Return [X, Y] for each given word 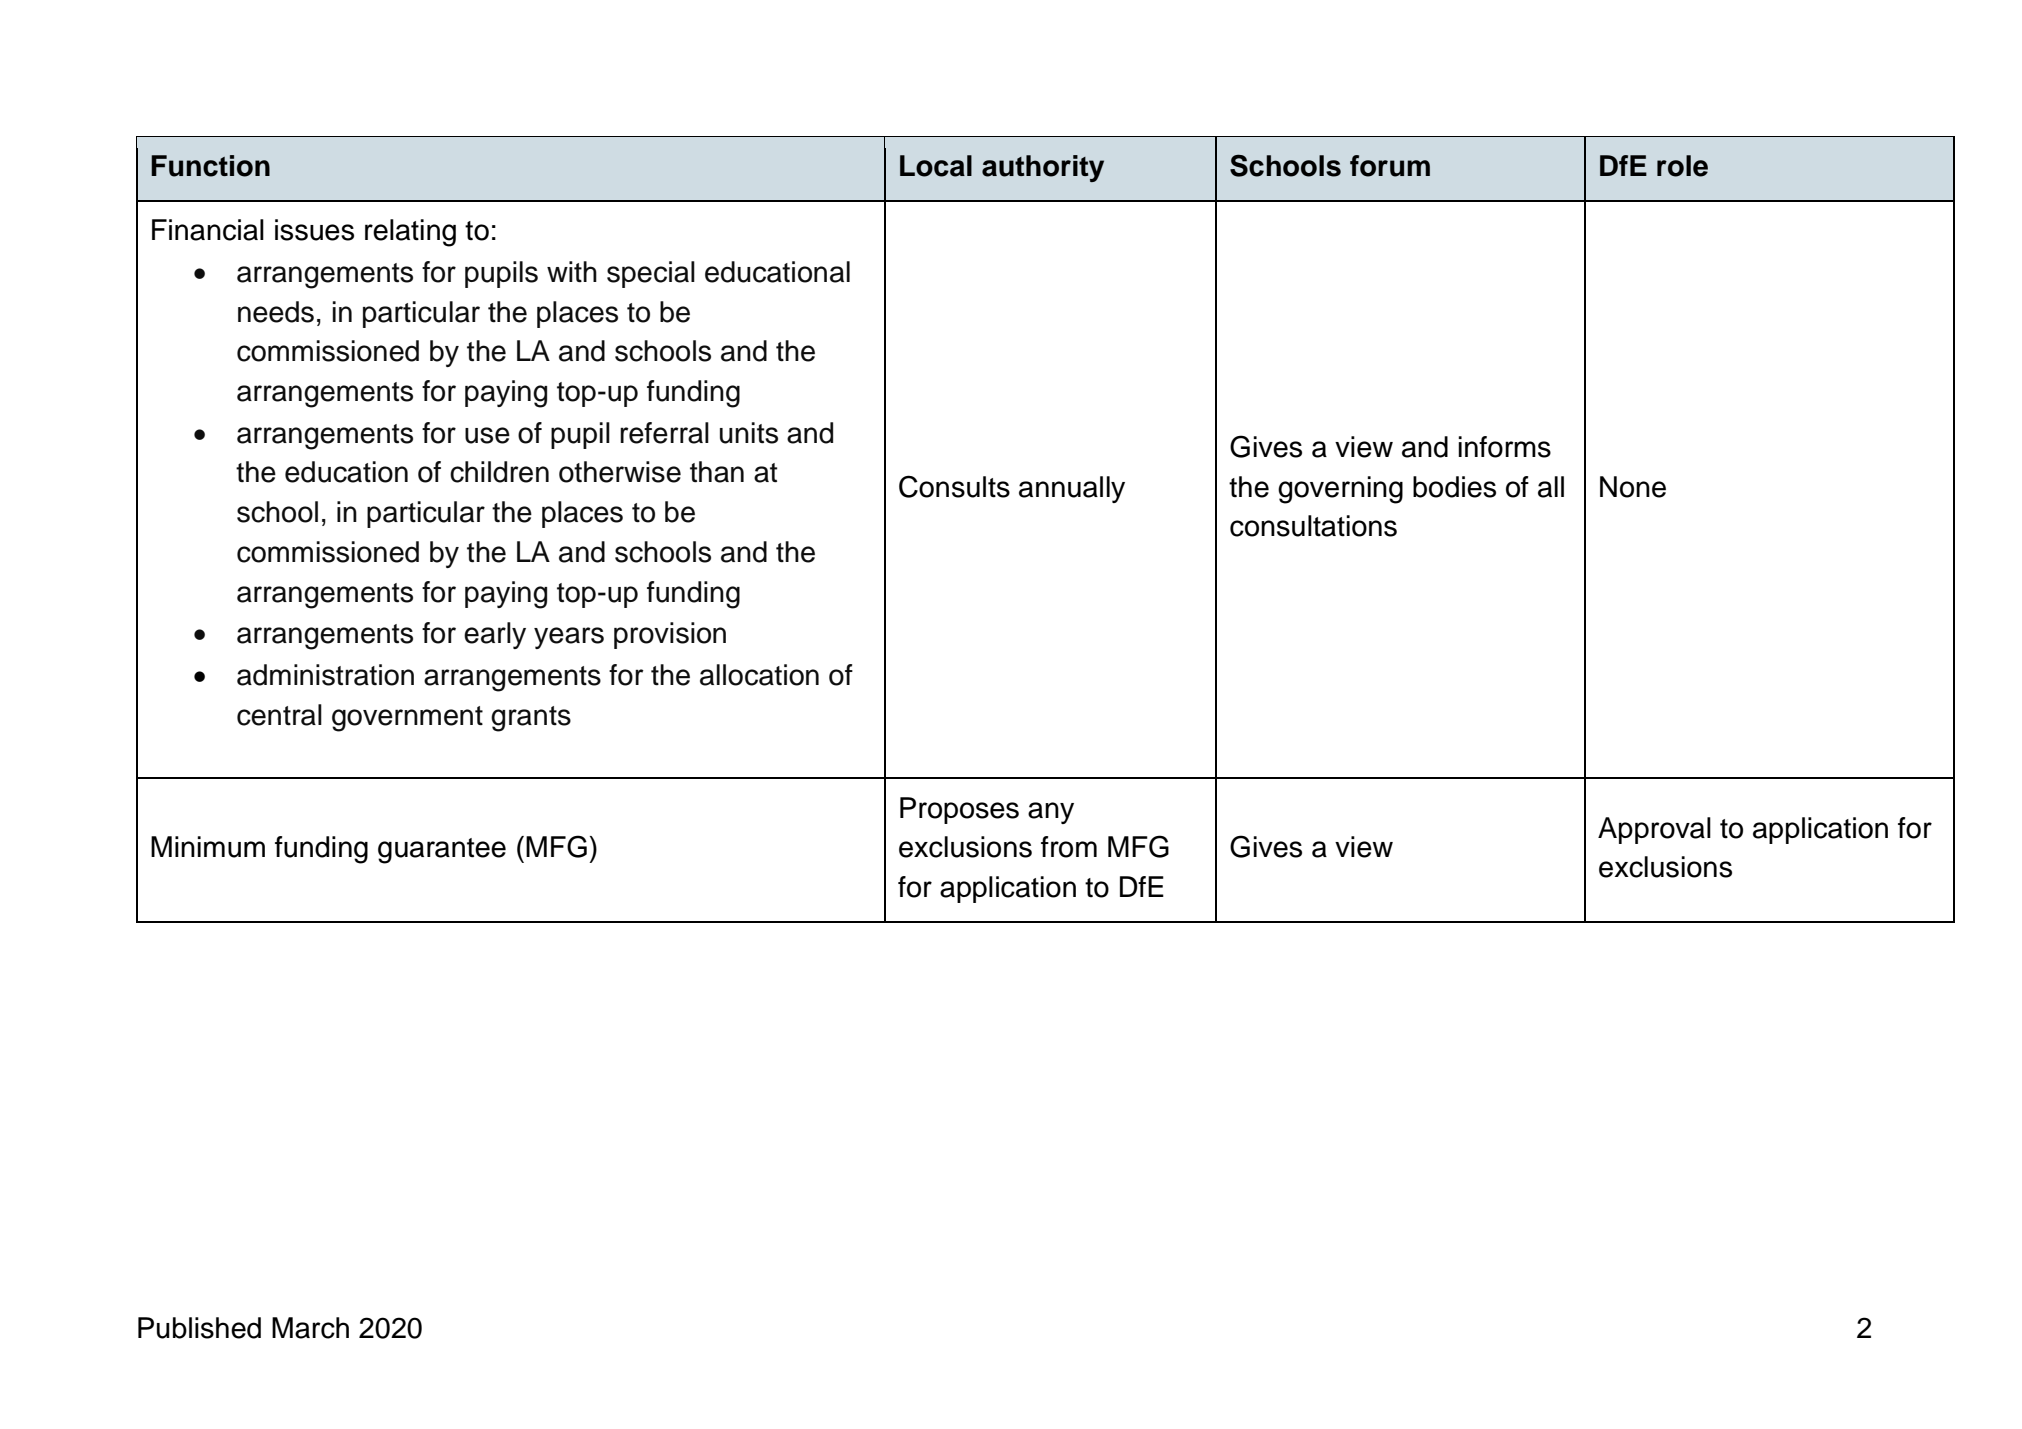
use [487, 435]
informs [1504, 447]
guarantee [442, 851]
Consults [954, 486]
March [310, 1328]
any [1051, 813]
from [1069, 847]
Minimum [208, 847]
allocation [759, 675]
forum [1390, 166]
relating [410, 233]
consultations [1313, 526]
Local [936, 166]
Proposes [959, 810]
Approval [1654, 830]
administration [325, 675]
